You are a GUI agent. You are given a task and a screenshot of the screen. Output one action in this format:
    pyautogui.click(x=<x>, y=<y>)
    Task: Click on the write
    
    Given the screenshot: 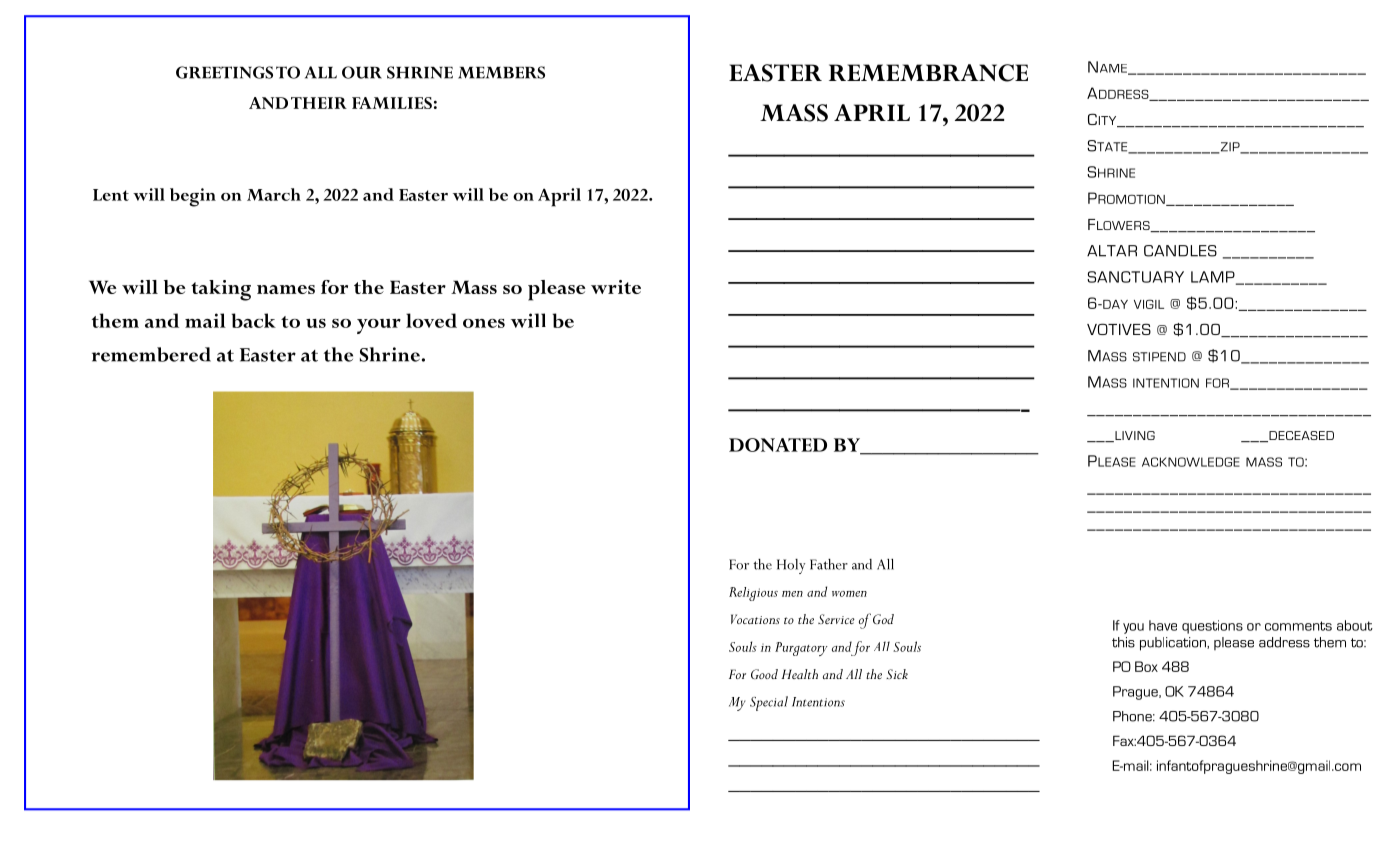 What is the action you would take?
    pyautogui.click(x=616, y=287)
